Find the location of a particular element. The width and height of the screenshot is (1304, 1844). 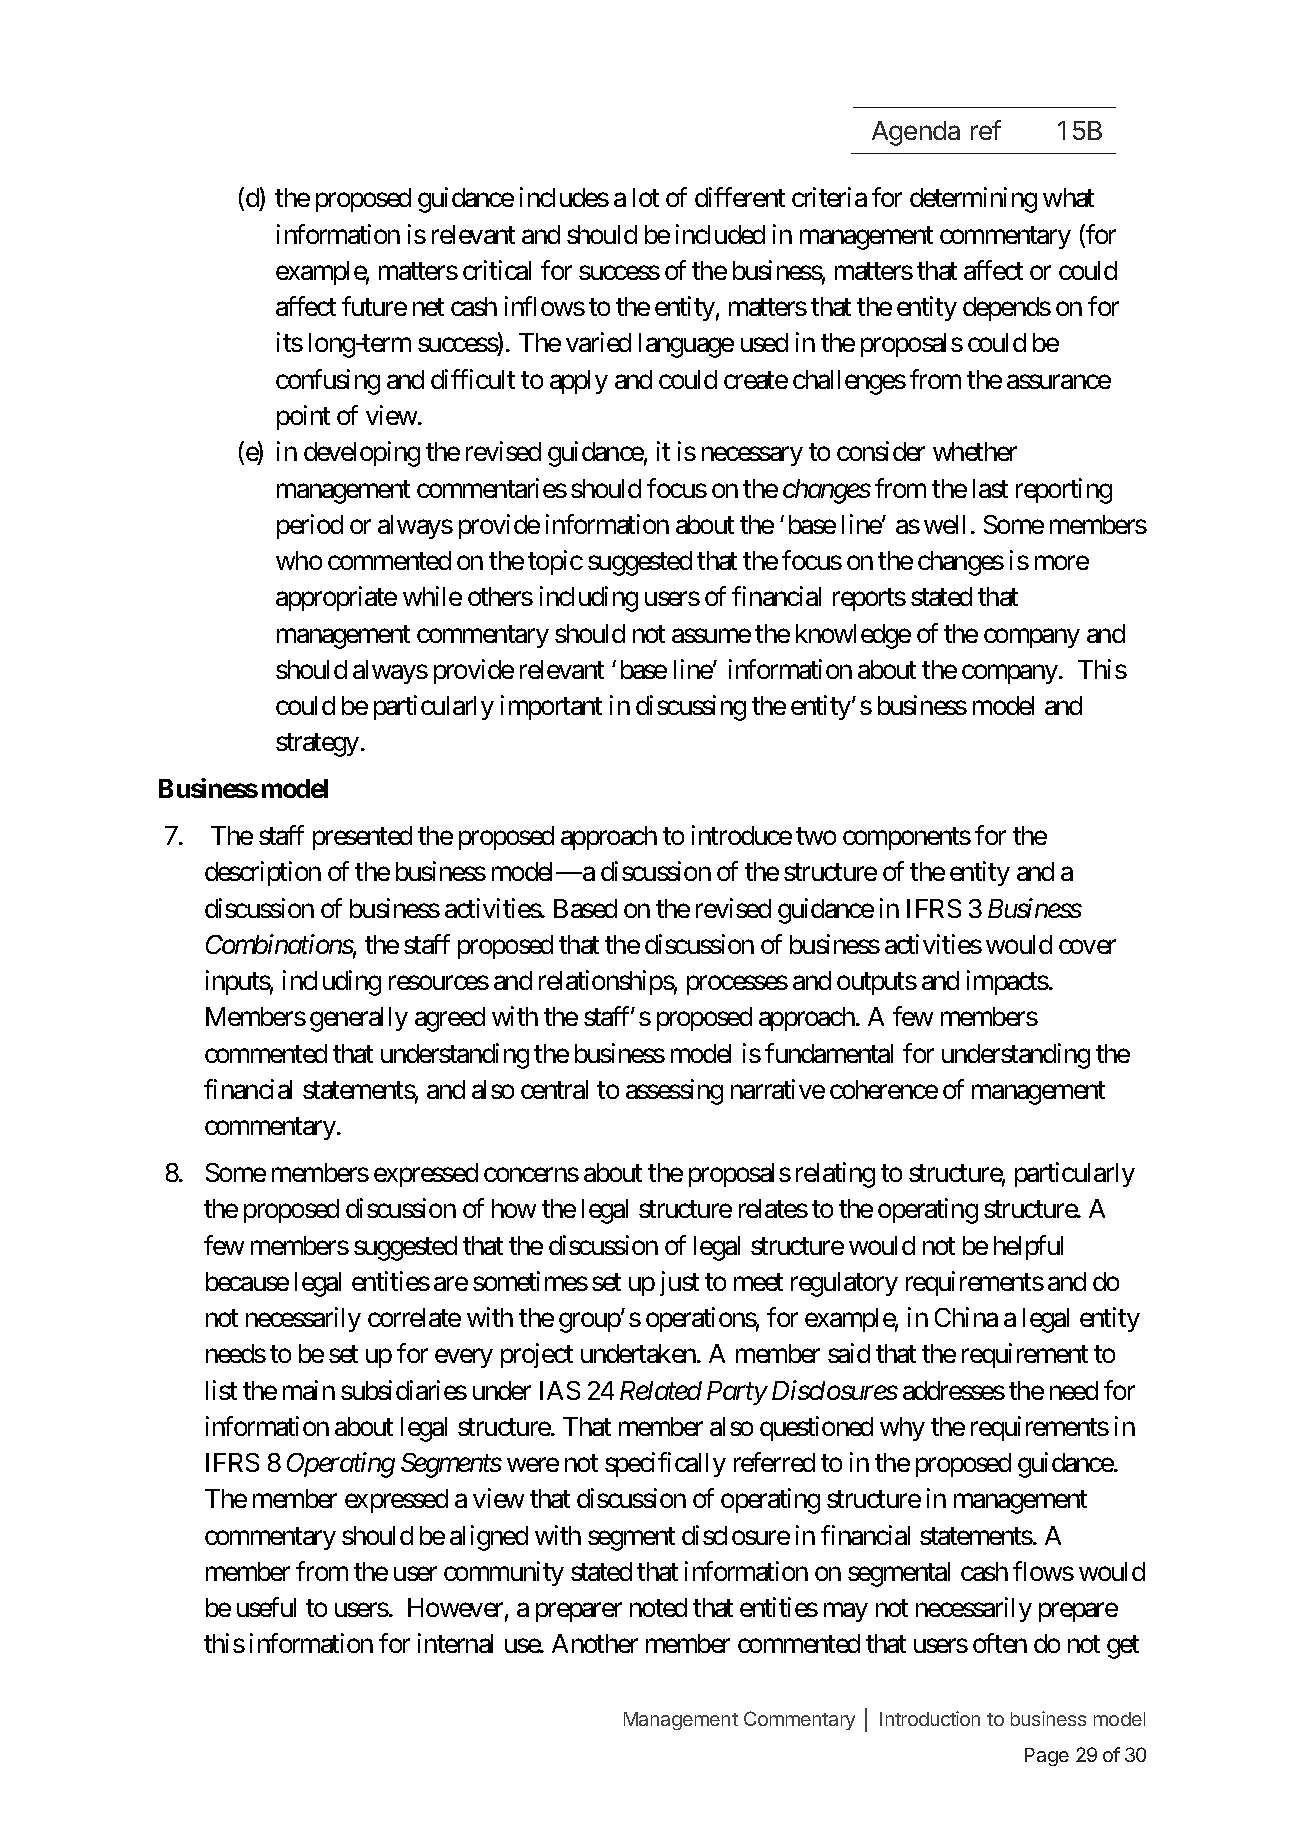

just is located at coordinates (679, 1283).
